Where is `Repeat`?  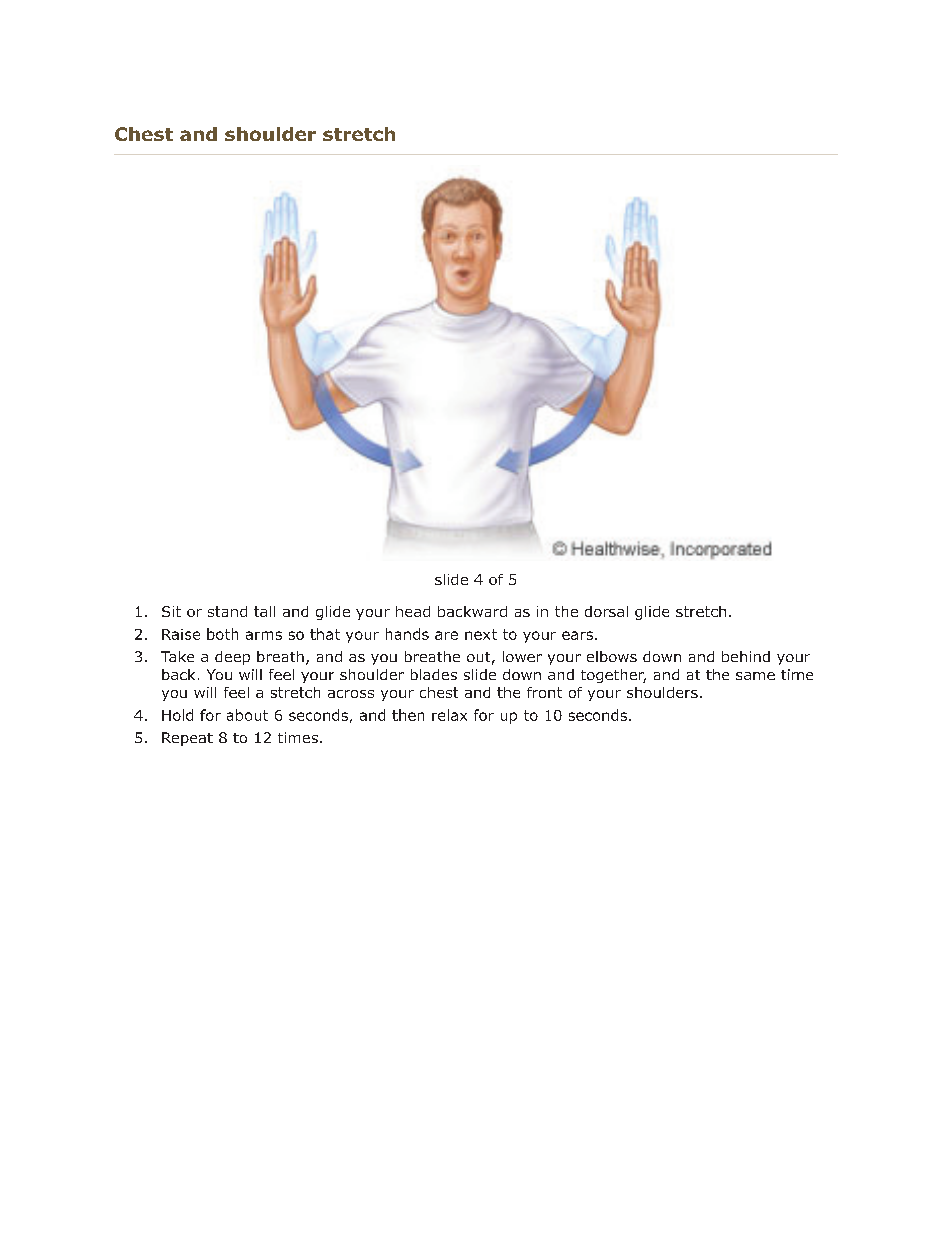 Repeat is located at coordinates (187, 739).
